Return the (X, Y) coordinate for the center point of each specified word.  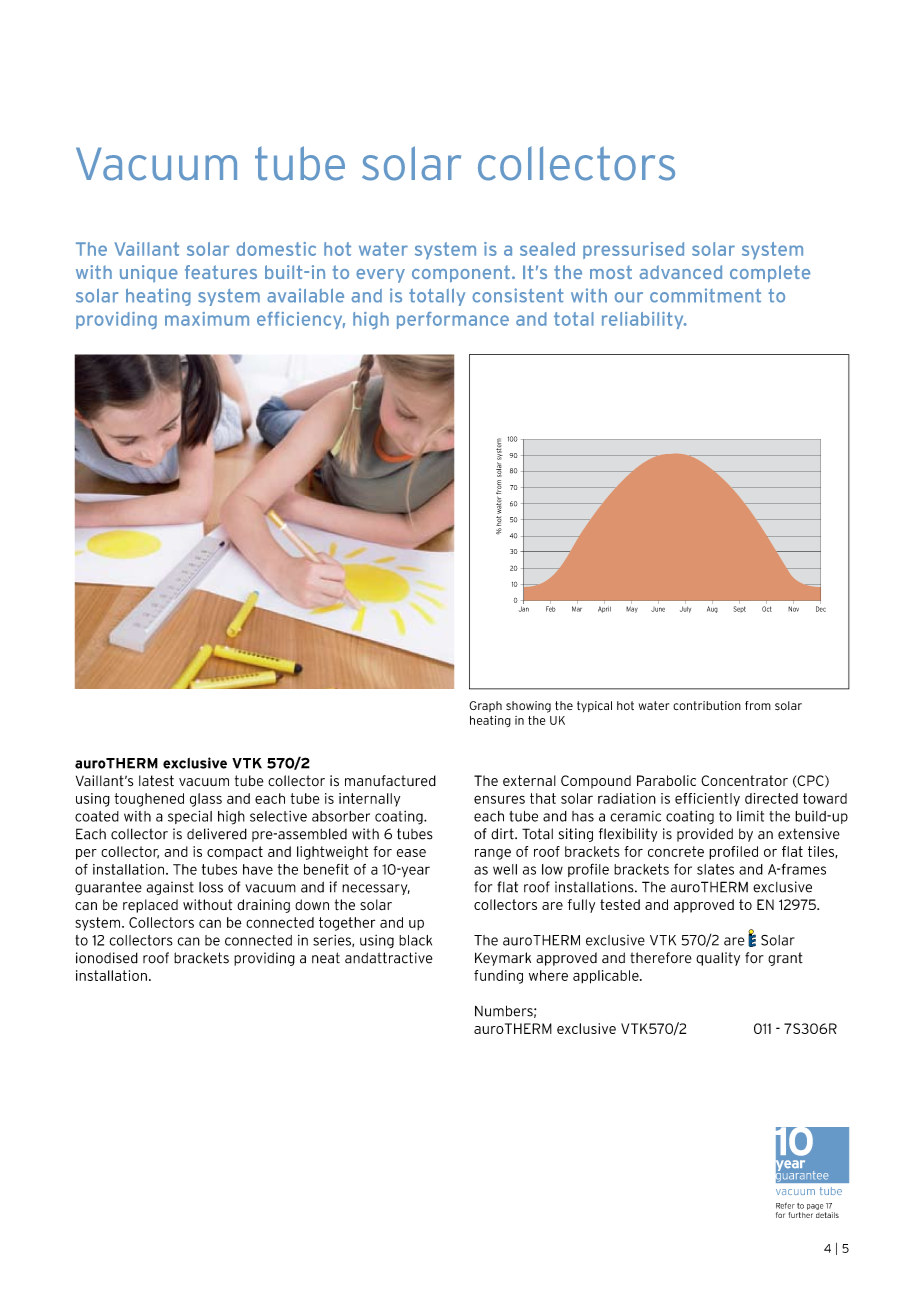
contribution (707, 705)
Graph (485, 706)
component (461, 274)
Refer (785, 1205)
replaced (150, 906)
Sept (740, 609)
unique (149, 274)
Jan (524, 609)
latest (156, 781)
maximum (207, 319)
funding (498, 977)
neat (326, 958)
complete (770, 274)
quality (718, 959)
